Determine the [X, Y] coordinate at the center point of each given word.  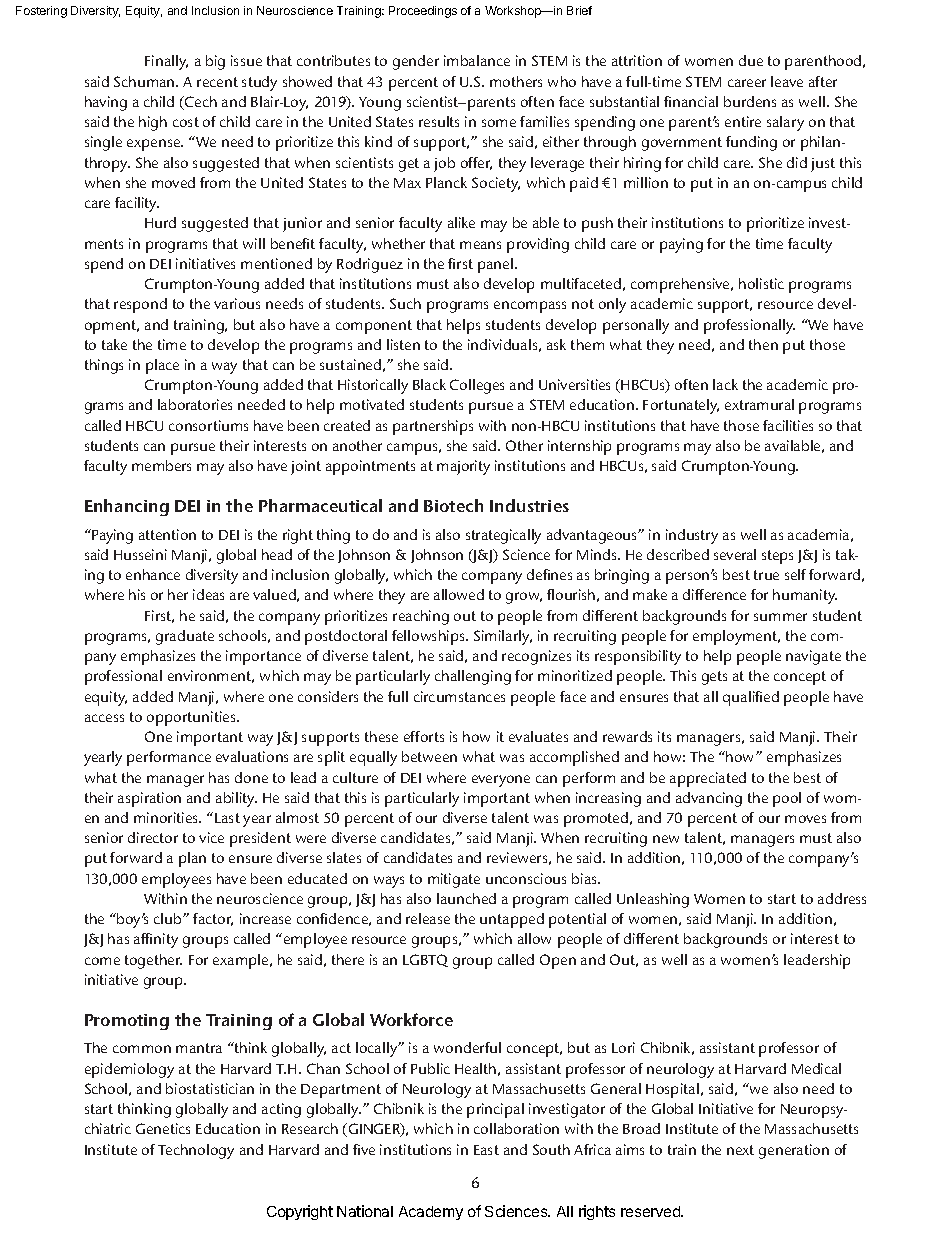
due [751, 60]
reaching [421, 617]
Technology [196, 1151]
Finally [166, 62]
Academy [431, 1213]
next [740, 1150]
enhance [153, 574]
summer [780, 617]
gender [416, 62]
